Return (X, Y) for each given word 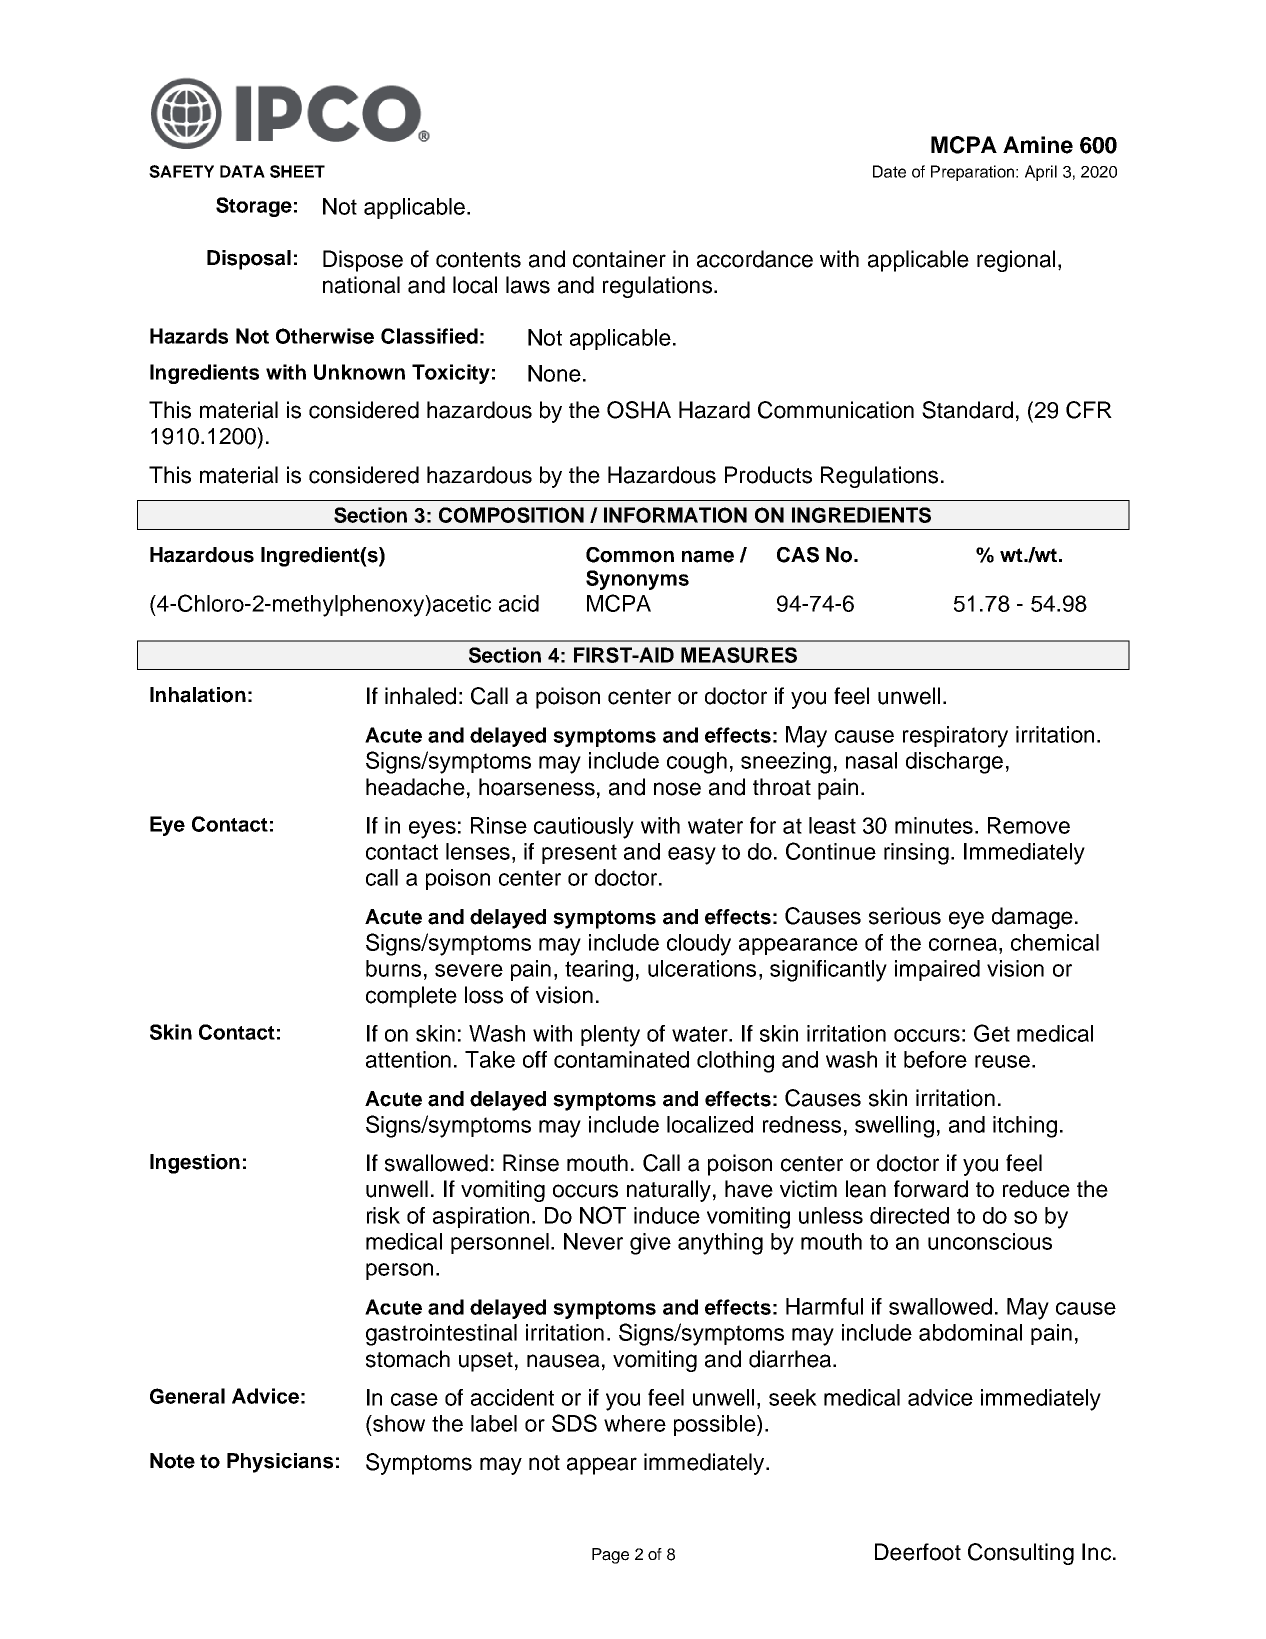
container (619, 259)
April (1041, 173)
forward (931, 1189)
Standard (967, 410)
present (579, 854)
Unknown (359, 372)
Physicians (280, 1463)
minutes (934, 825)
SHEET (297, 171)
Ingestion (195, 1164)
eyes (432, 830)
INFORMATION (675, 515)
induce (667, 1215)
